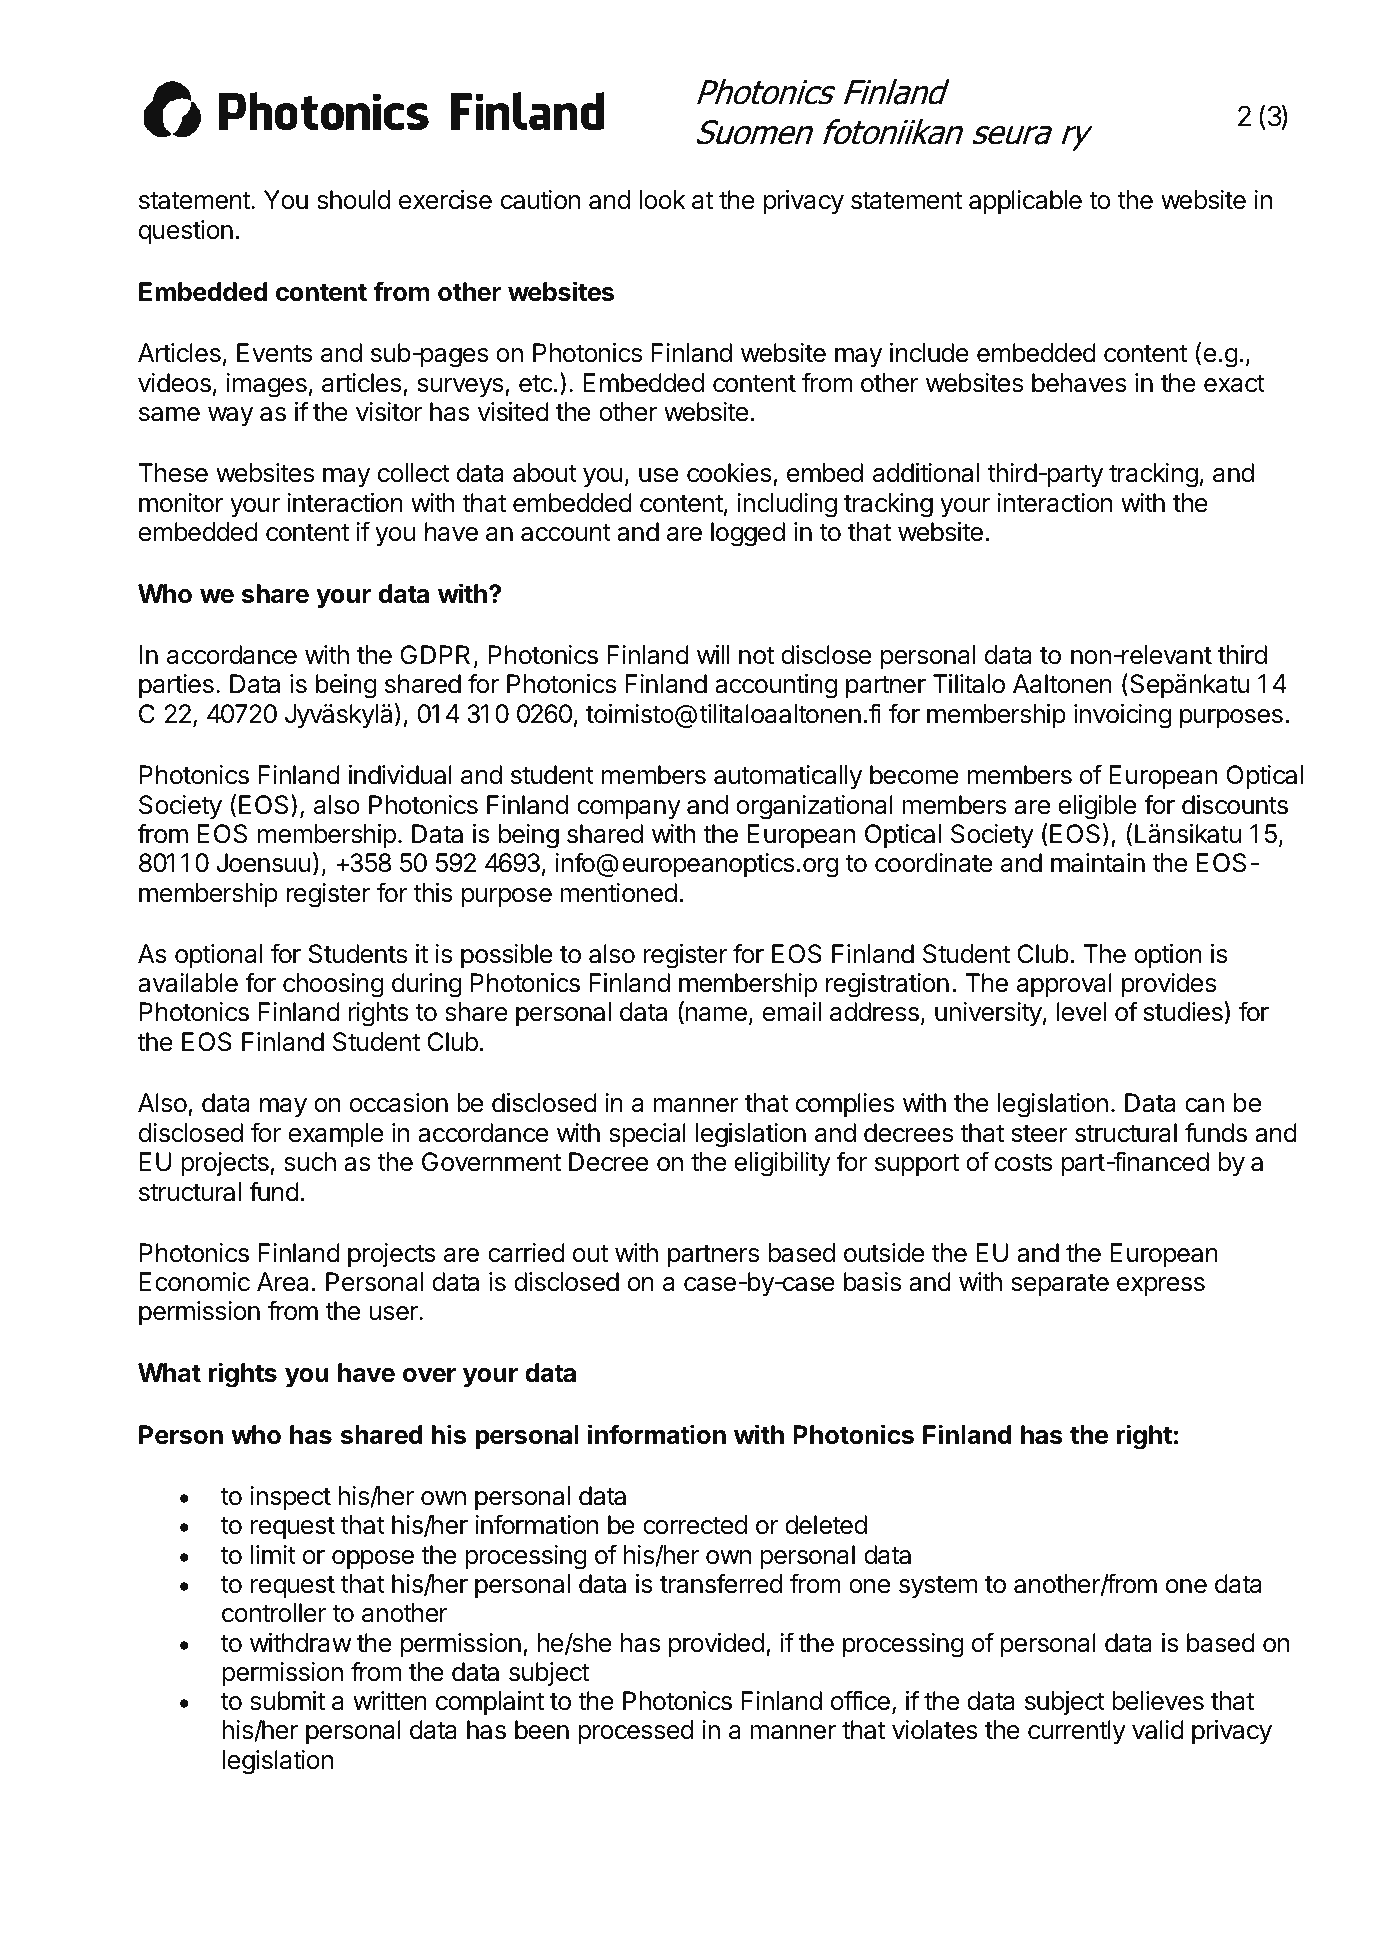 Image resolution: width=1376 pixels, height=1947 pixels. Describe the element at coordinates (716, 1645) in the page. I see `provided` at that location.
